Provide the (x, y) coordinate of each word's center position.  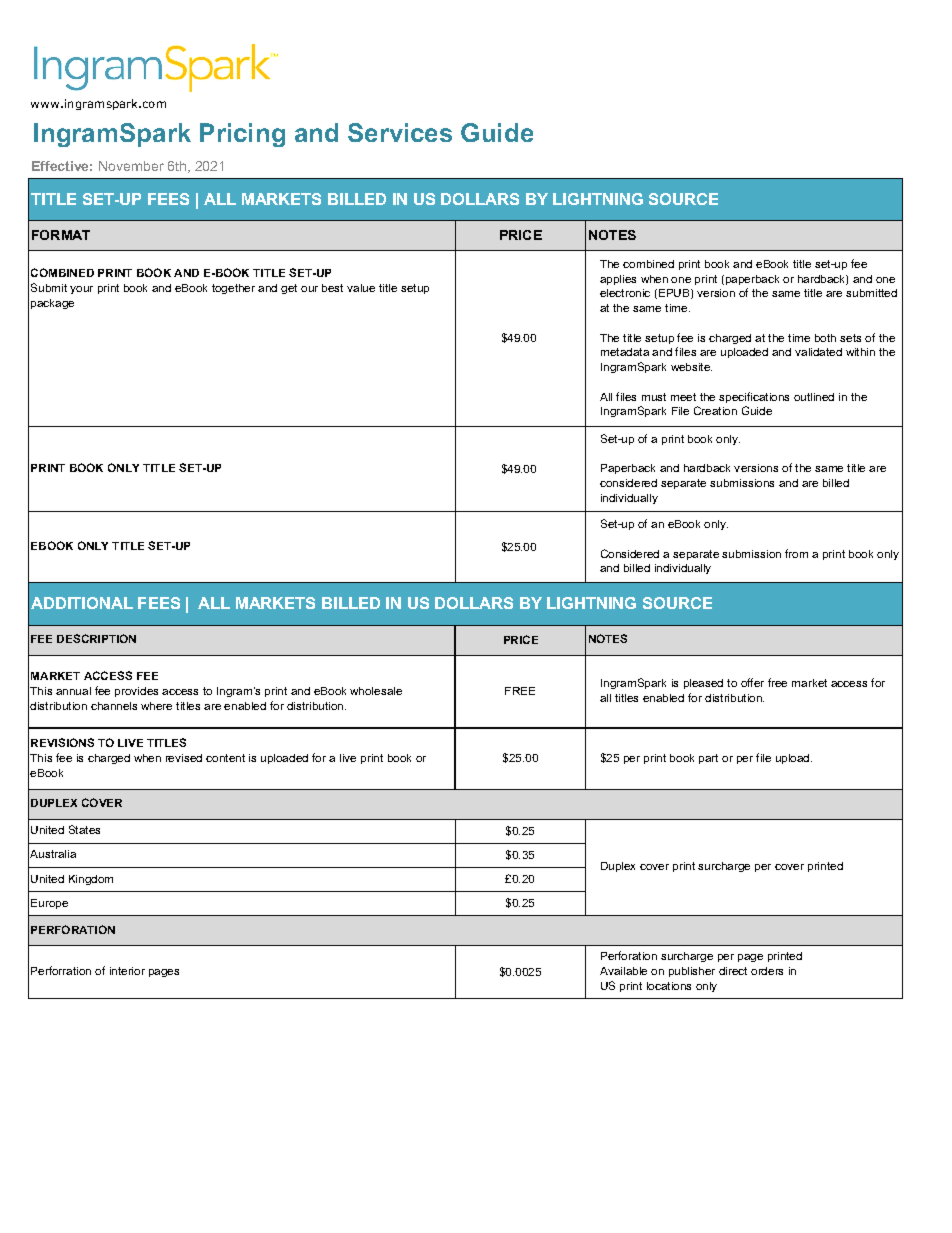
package (52, 304)
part (708, 759)
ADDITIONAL (82, 603)
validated (818, 352)
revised (184, 758)
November (131, 166)
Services (400, 132)
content (225, 758)
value (361, 288)
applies (618, 280)
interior (127, 971)
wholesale (376, 691)
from (796, 553)
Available (623, 971)
